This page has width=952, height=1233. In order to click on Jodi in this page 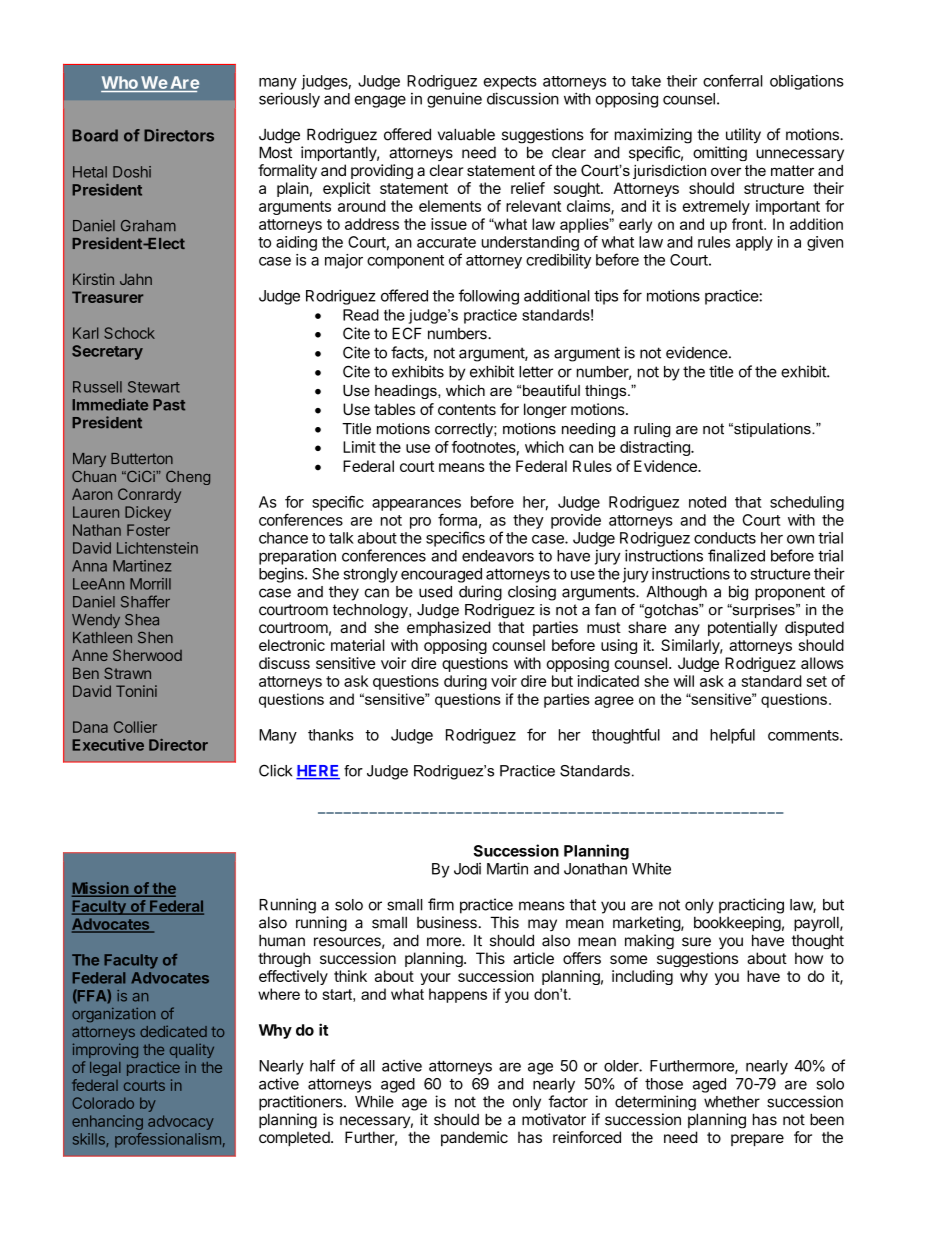, I will do `click(467, 869)`.
